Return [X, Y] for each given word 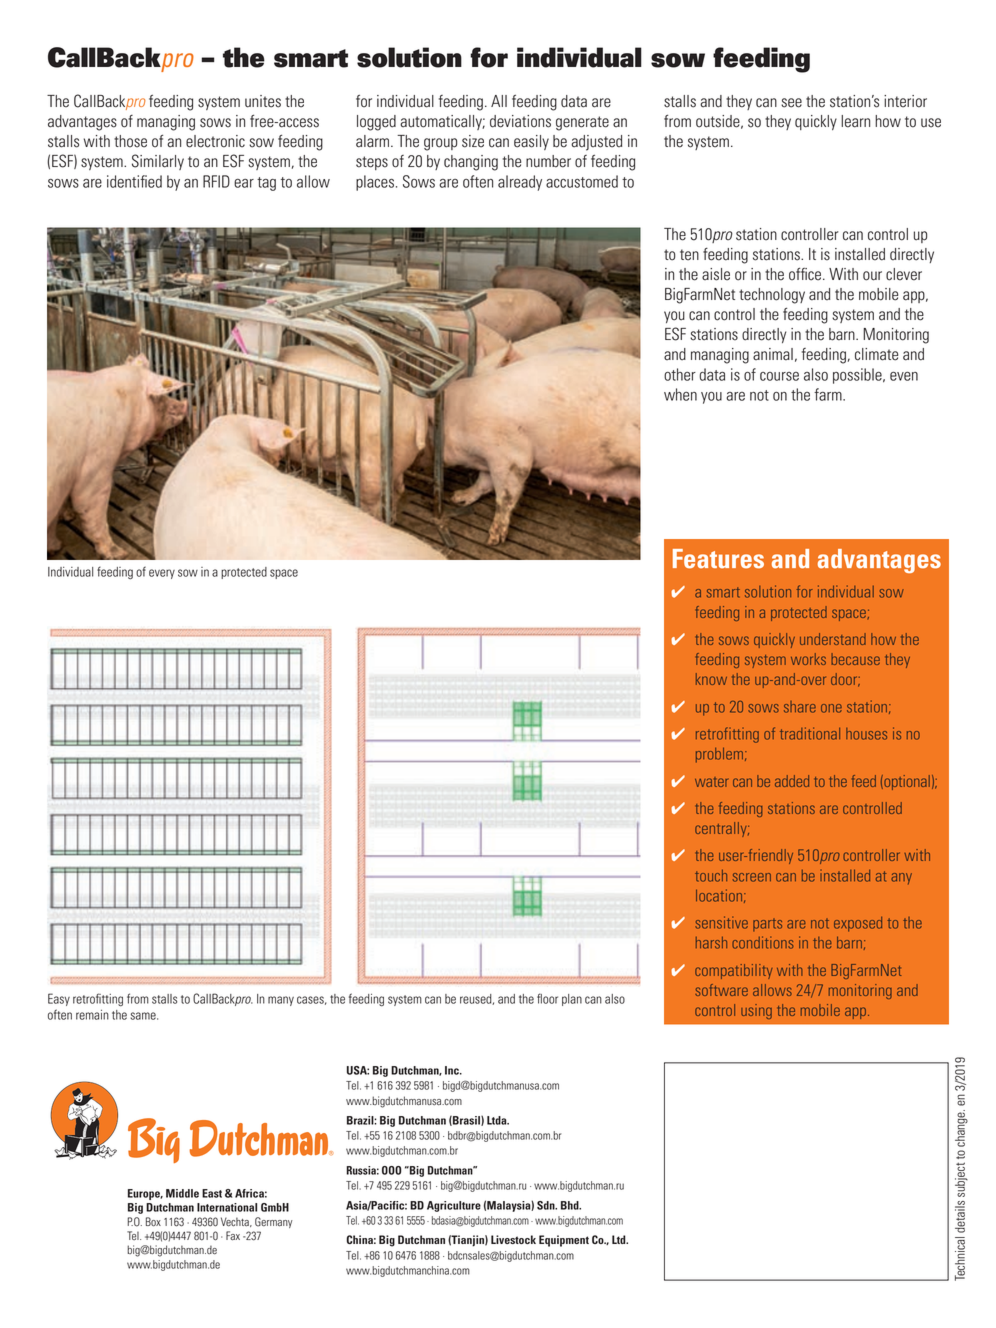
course [779, 376]
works [808, 659]
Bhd [571, 1205]
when [680, 394]
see [791, 103]
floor [547, 998]
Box [153, 1222]
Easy [59, 999]
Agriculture [454, 1206]
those [130, 141]
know [711, 679]
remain [92, 1015]
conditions [763, 942]
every [162, 574]
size [473, 141]
